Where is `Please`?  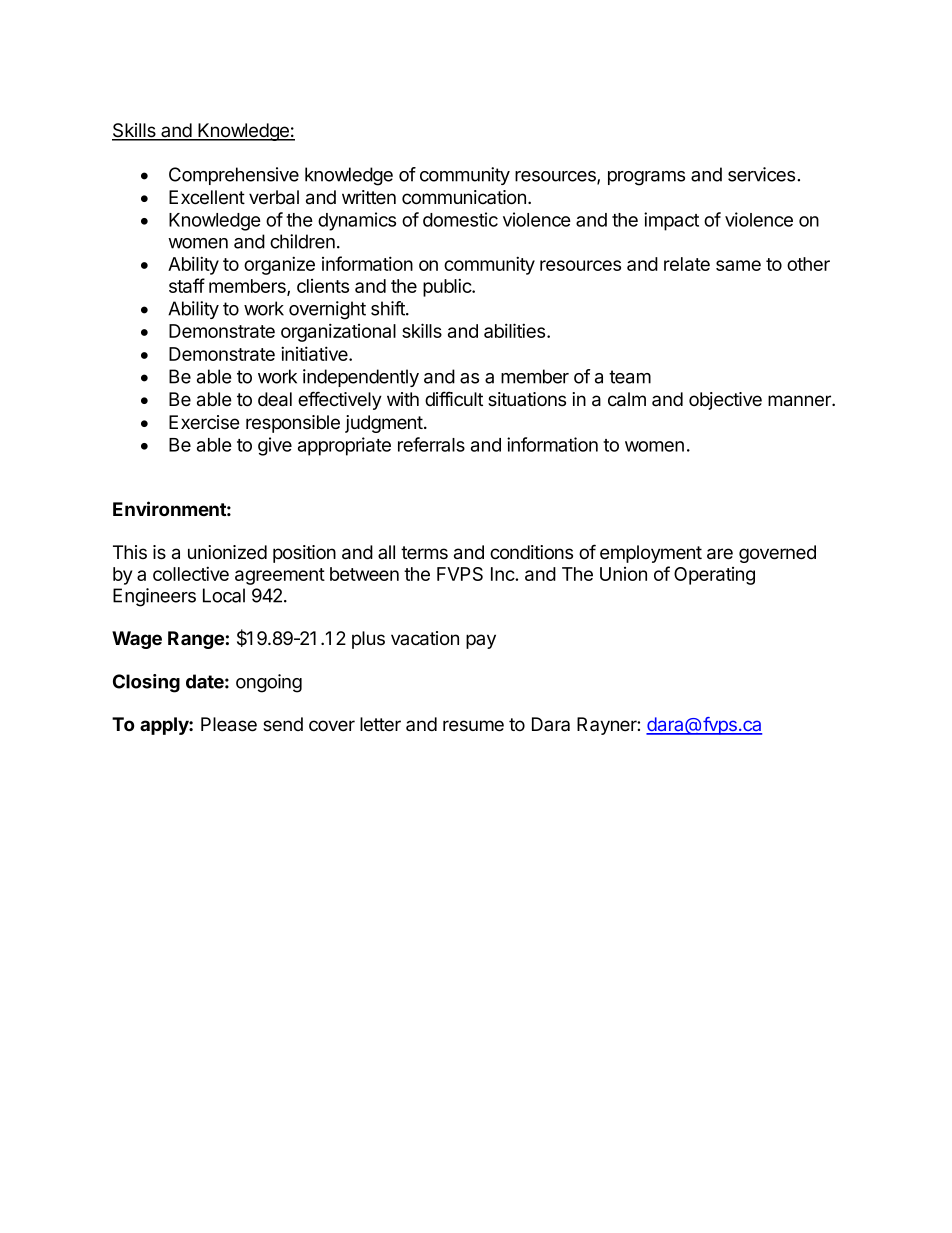
Please is located at coordinates (229, 724).
